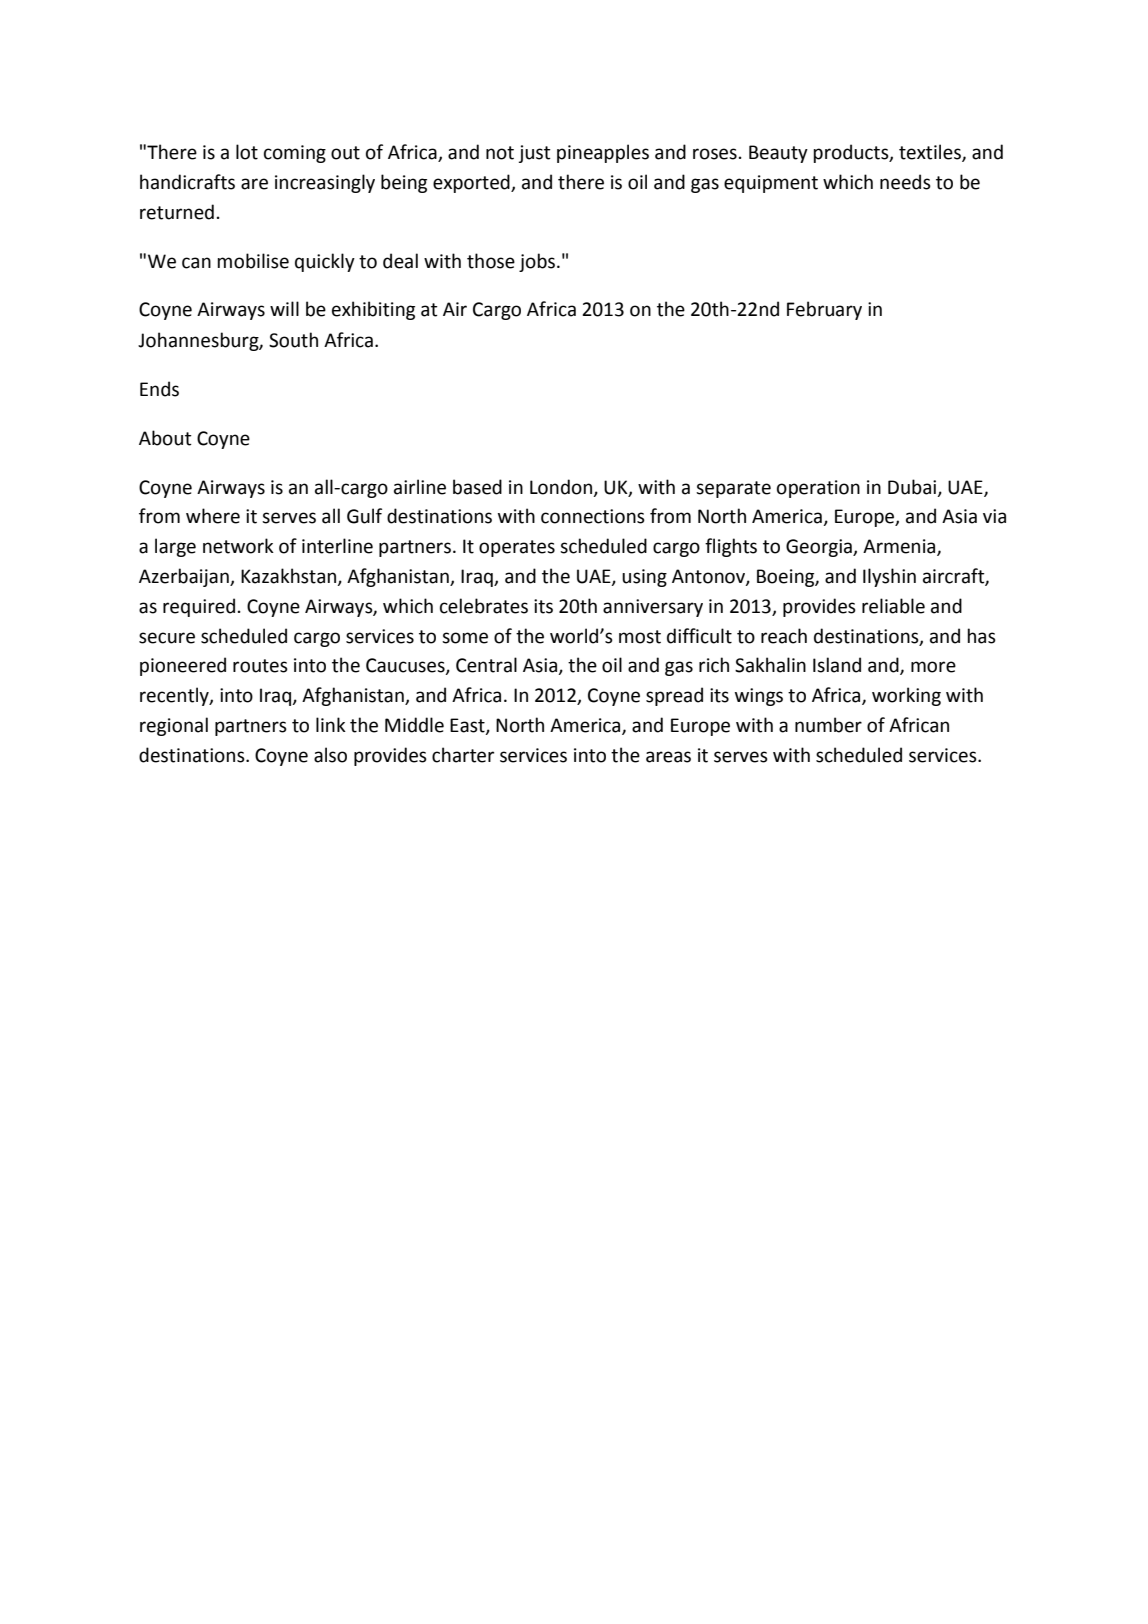 This screenshot has height=1624, width=1148. Describe the element at coordinates (593, 516) in the screenshot. I see `connections` at that location.
